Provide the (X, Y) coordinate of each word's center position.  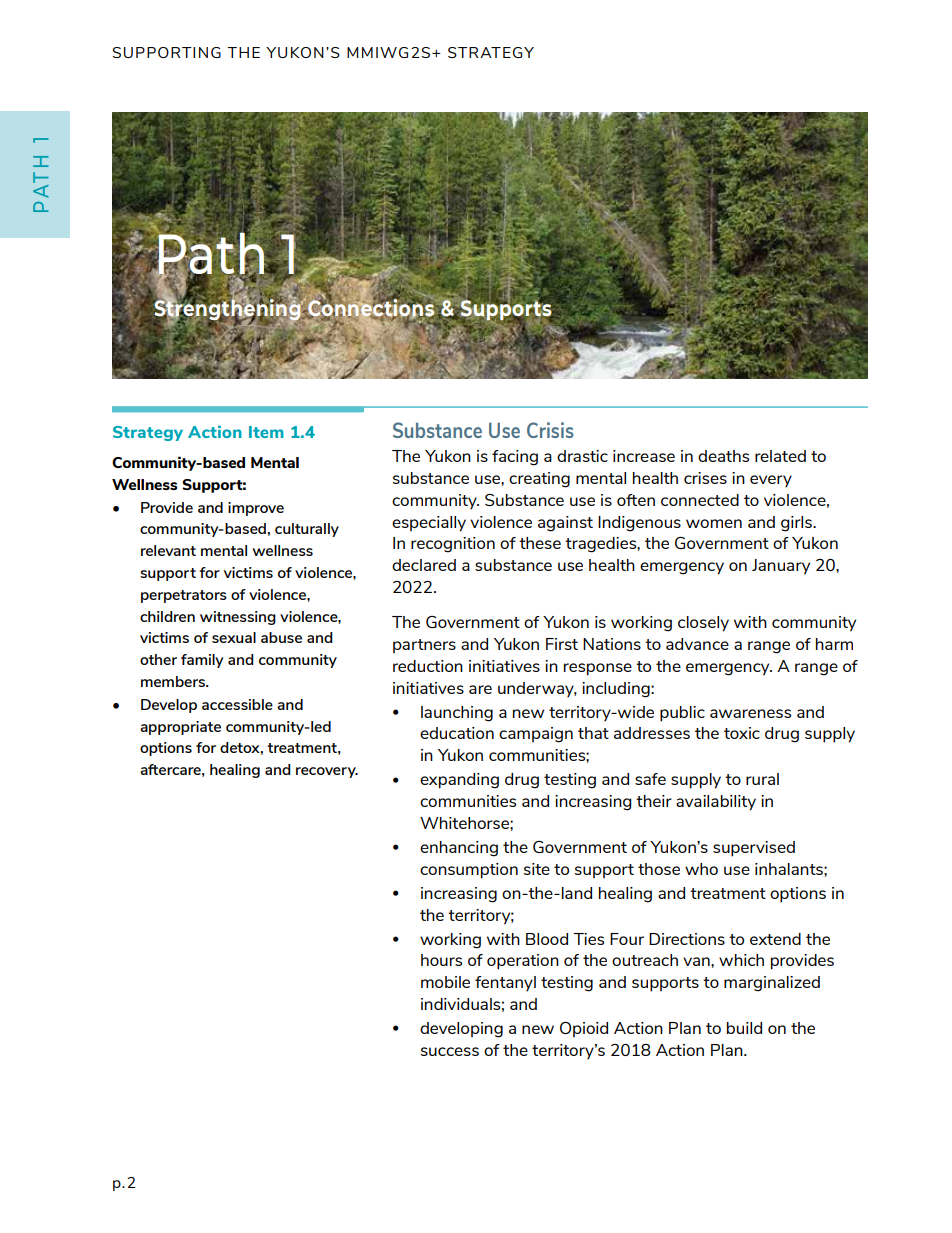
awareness (750, 713)
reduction (428, 666)
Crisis (550, 430)
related (780, 456)
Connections (372, 308)
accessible (237, 704)
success (450, 1051)
